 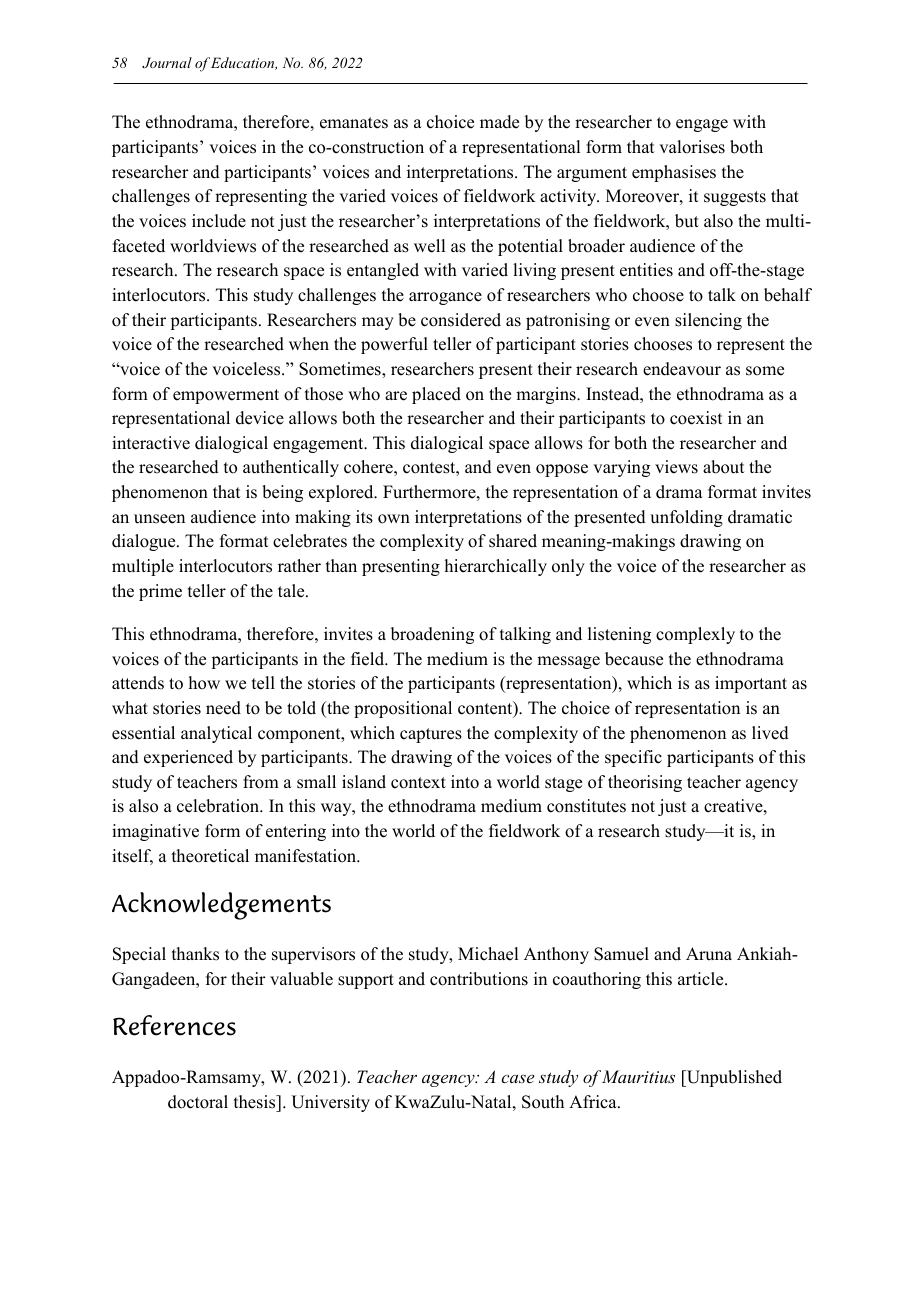 I want to click on unfolding, so click(x=686, y=518).
